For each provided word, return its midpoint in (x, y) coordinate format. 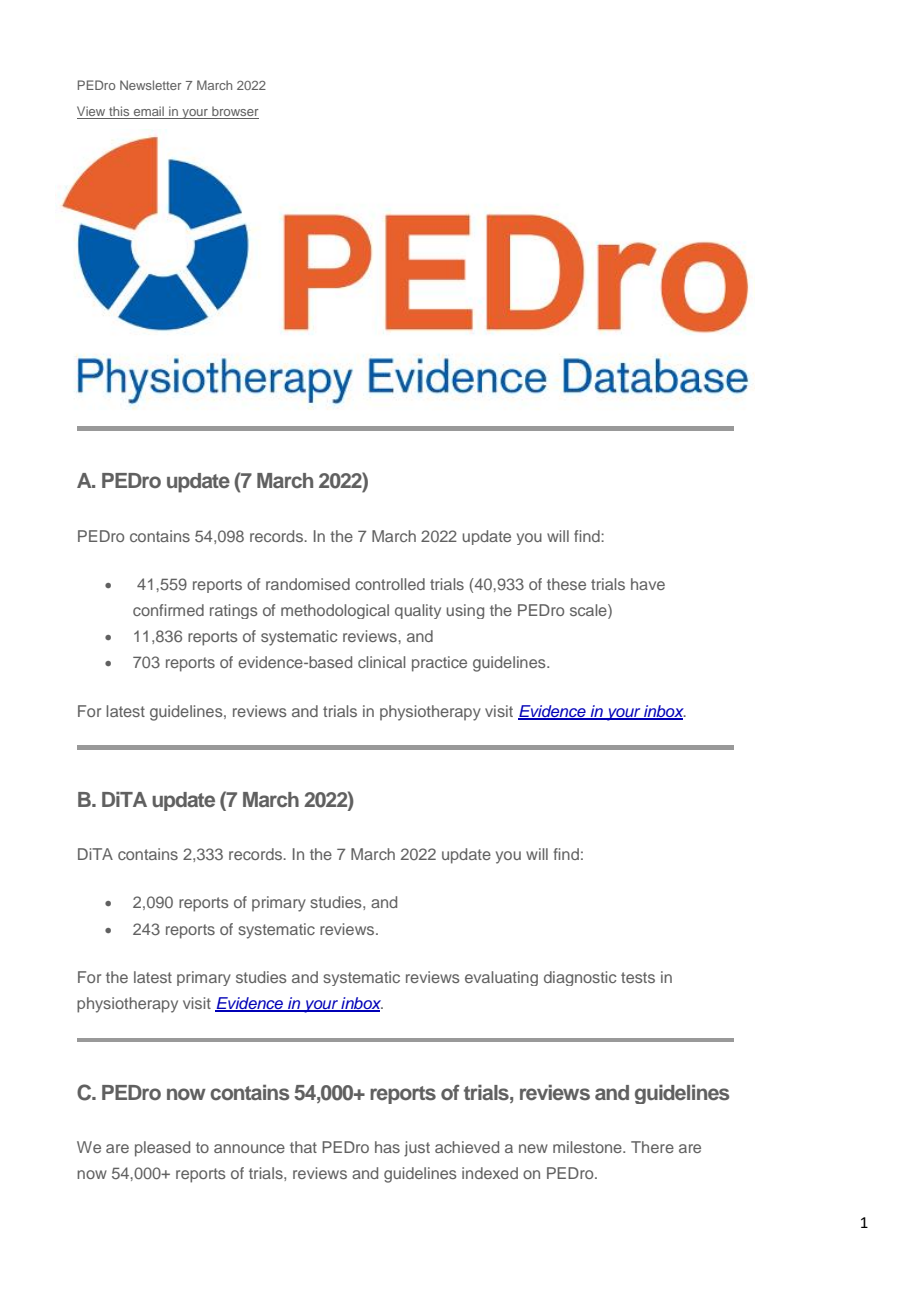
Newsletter (151, 85)
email (149, 112)
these (566, 584)
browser (234, 112)
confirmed (168, 610)
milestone (588, 1147)
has (387, 1147)
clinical (381, 662)
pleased (162, 1149)
